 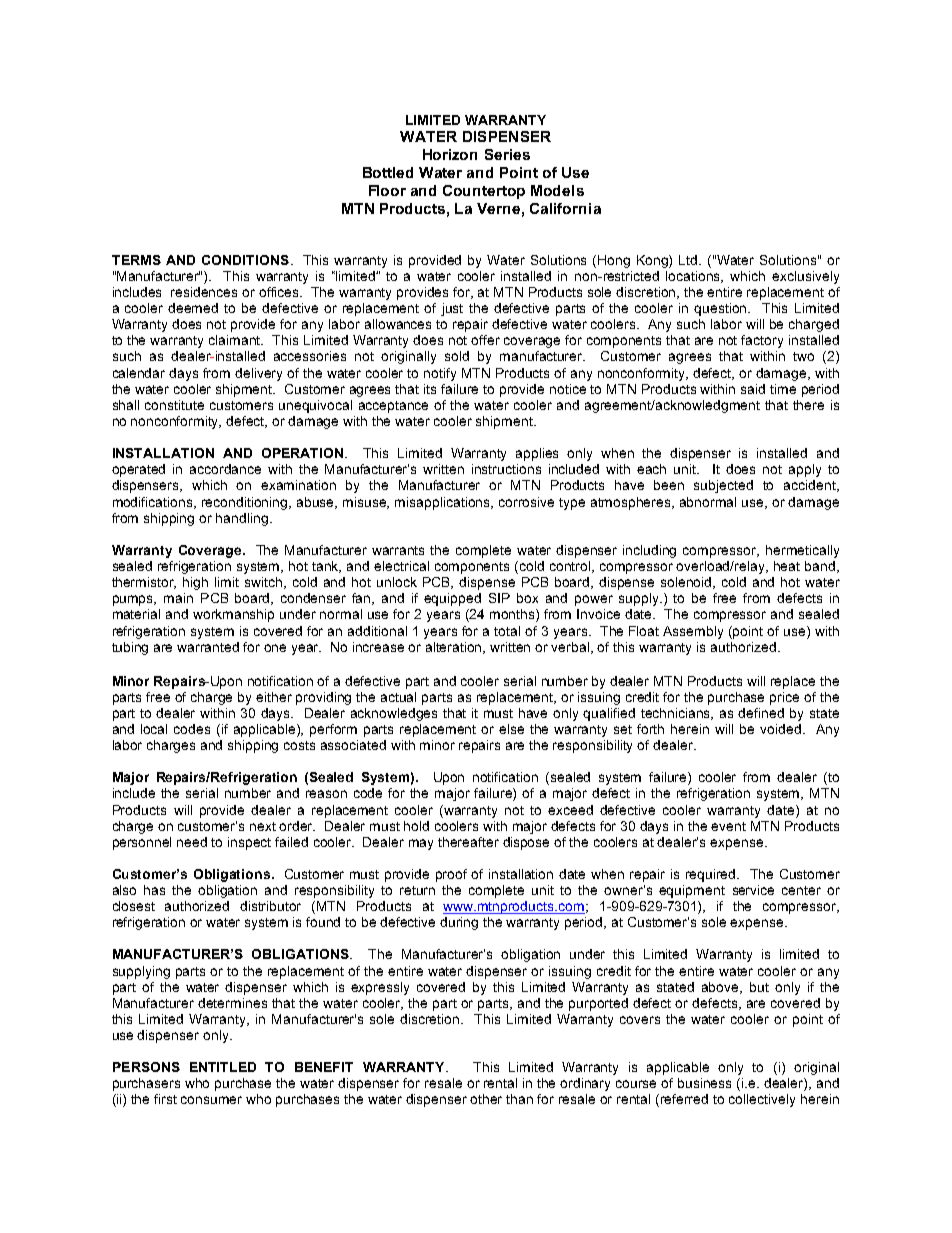 What do you see at coordinates (486, 1099) in the screenshot?
I see `other` at bounding box center [486, 1099].
